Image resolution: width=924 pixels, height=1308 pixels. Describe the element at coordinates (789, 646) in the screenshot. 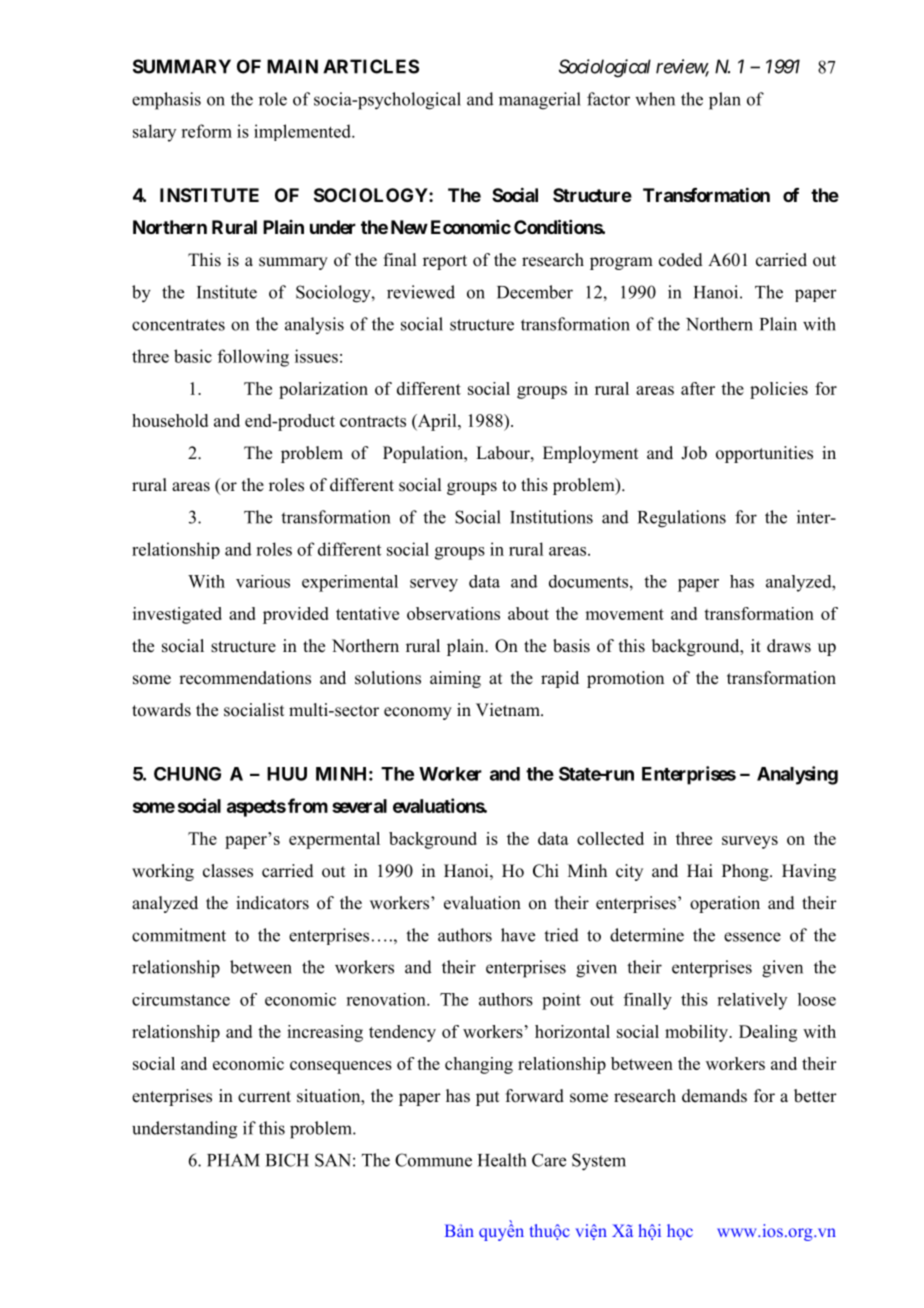

I see `draws` at that location.
